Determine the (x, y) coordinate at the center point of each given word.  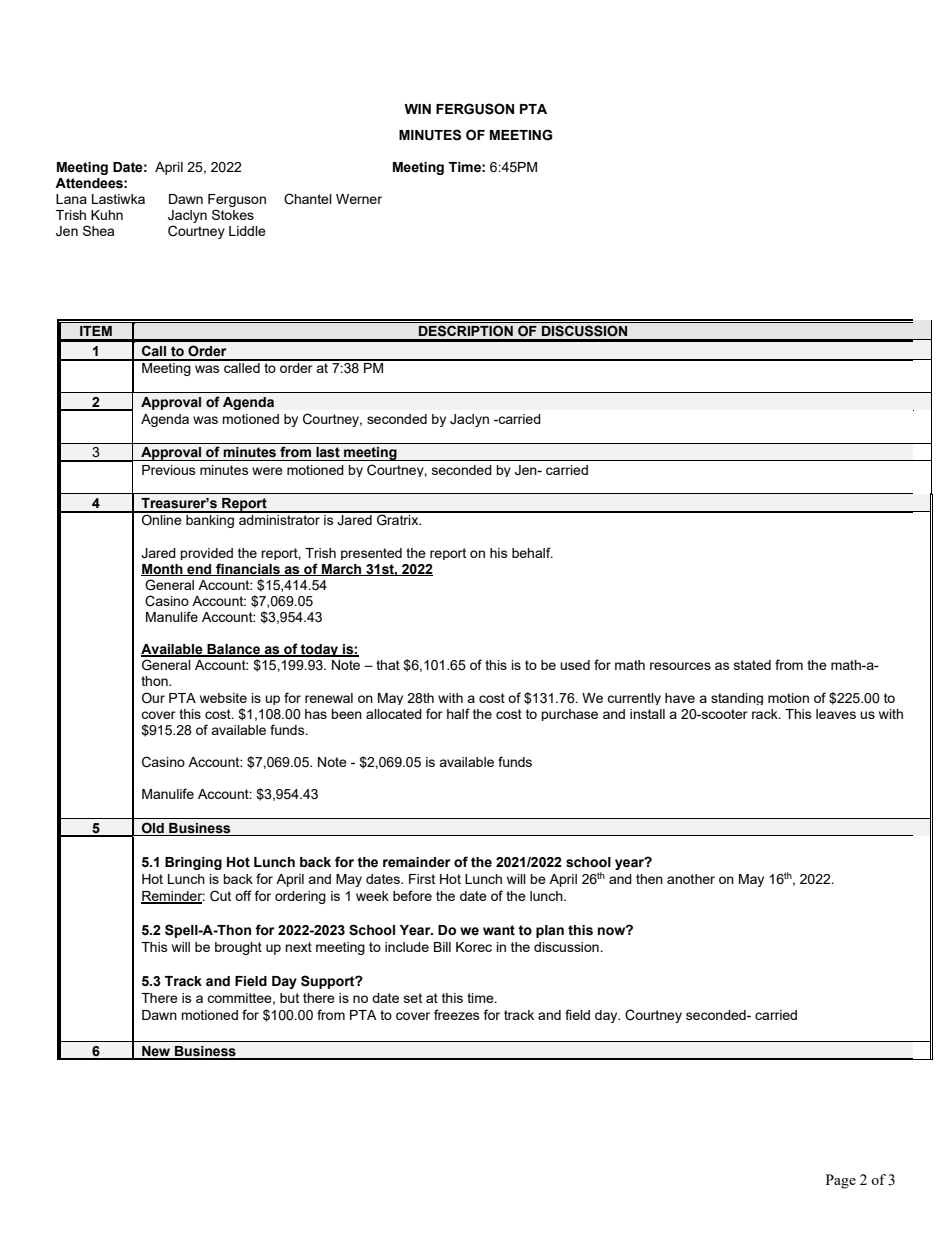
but (289, 998)
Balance (233, 650)
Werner (359, 199)
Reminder (173, 897)
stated (752, 665)
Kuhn (107, 215)
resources (680, 666)
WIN (417, 109)
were (267, 471)
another (691, 879)
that (388, 665)
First (422, 879)
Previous (169, 470)
